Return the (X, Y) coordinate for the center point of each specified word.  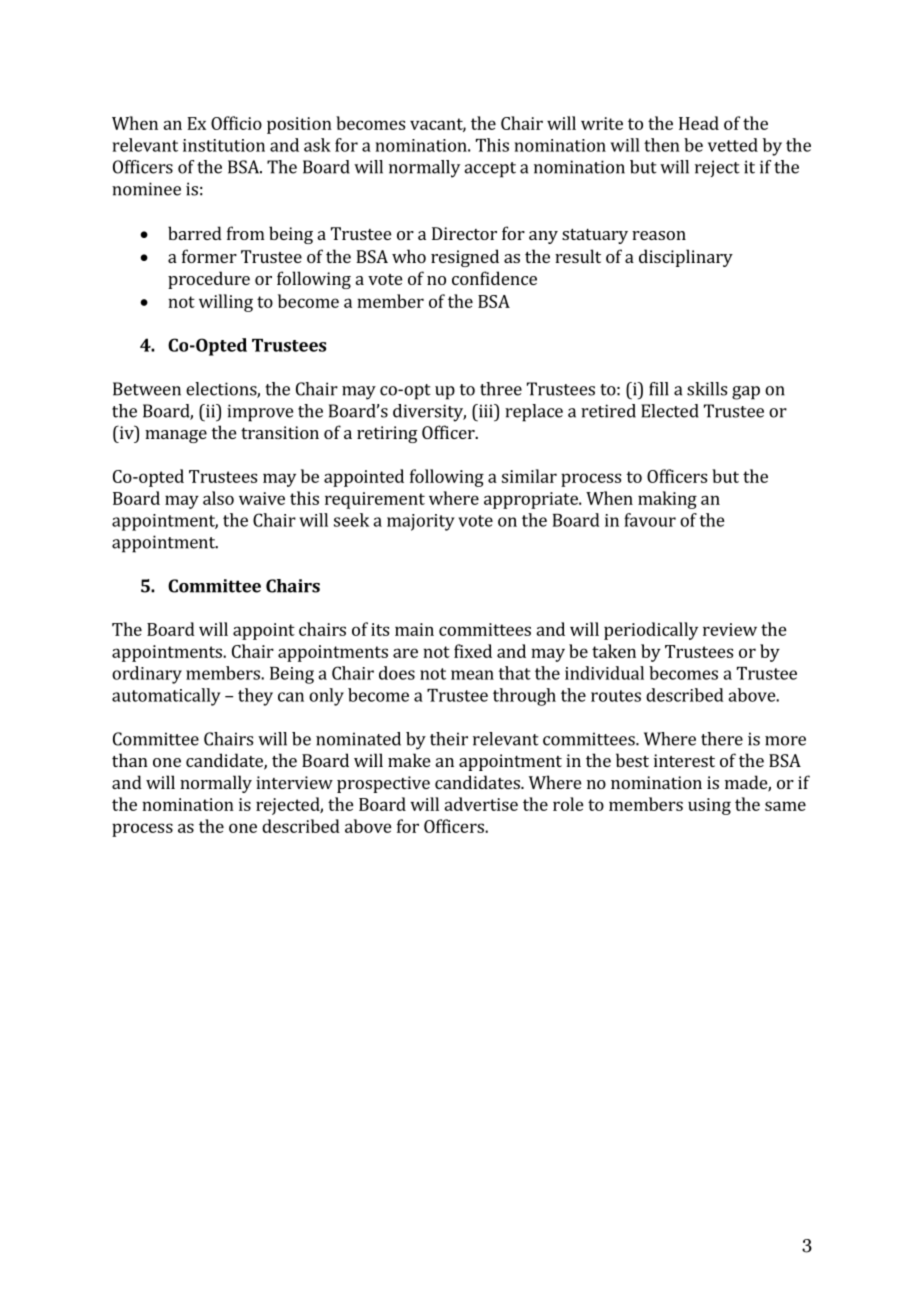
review (730, 629)
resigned (465, 258)
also (218, 498)
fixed (473, 651)
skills (707, 389)
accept (490, 170)
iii (485, 411)
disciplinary (686, 258)
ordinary (147, 675)
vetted (733, 145)
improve (260, 413)
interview (294, 782)
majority (421, 522)
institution (224, 145)
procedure (209, 280)
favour (650, 520)
